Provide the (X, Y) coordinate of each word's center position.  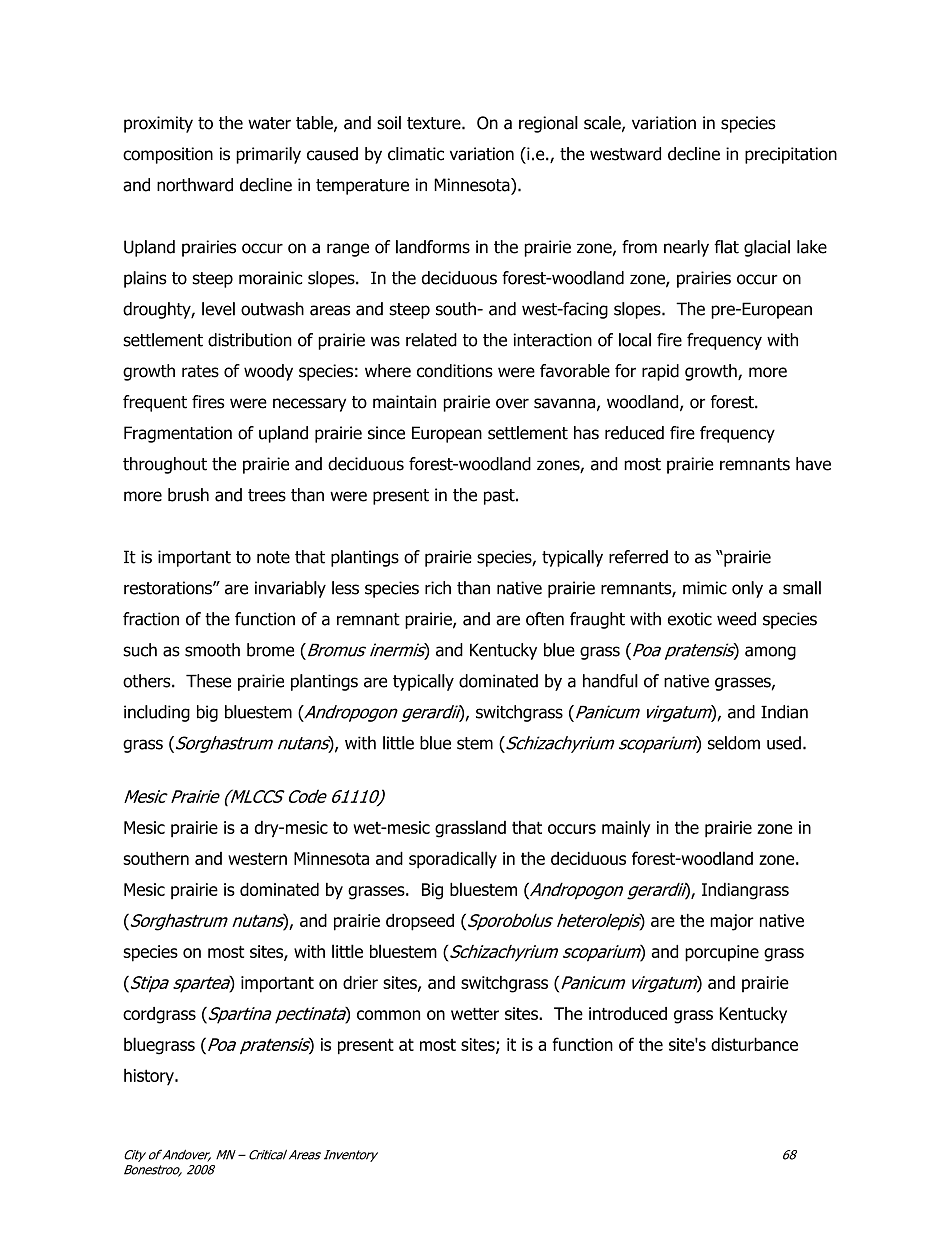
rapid (660, 372)
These (208, 681)
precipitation (791, 155)
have (813, 464)
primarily (268, 155)
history (150, 1076)
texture (435, 123)
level (218, 309)
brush (188, 495)
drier (360, 982)
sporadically (453, 860)
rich (438, 588)
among (770, 653)
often (545, 619)
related (431, 340)
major (732, 922)
